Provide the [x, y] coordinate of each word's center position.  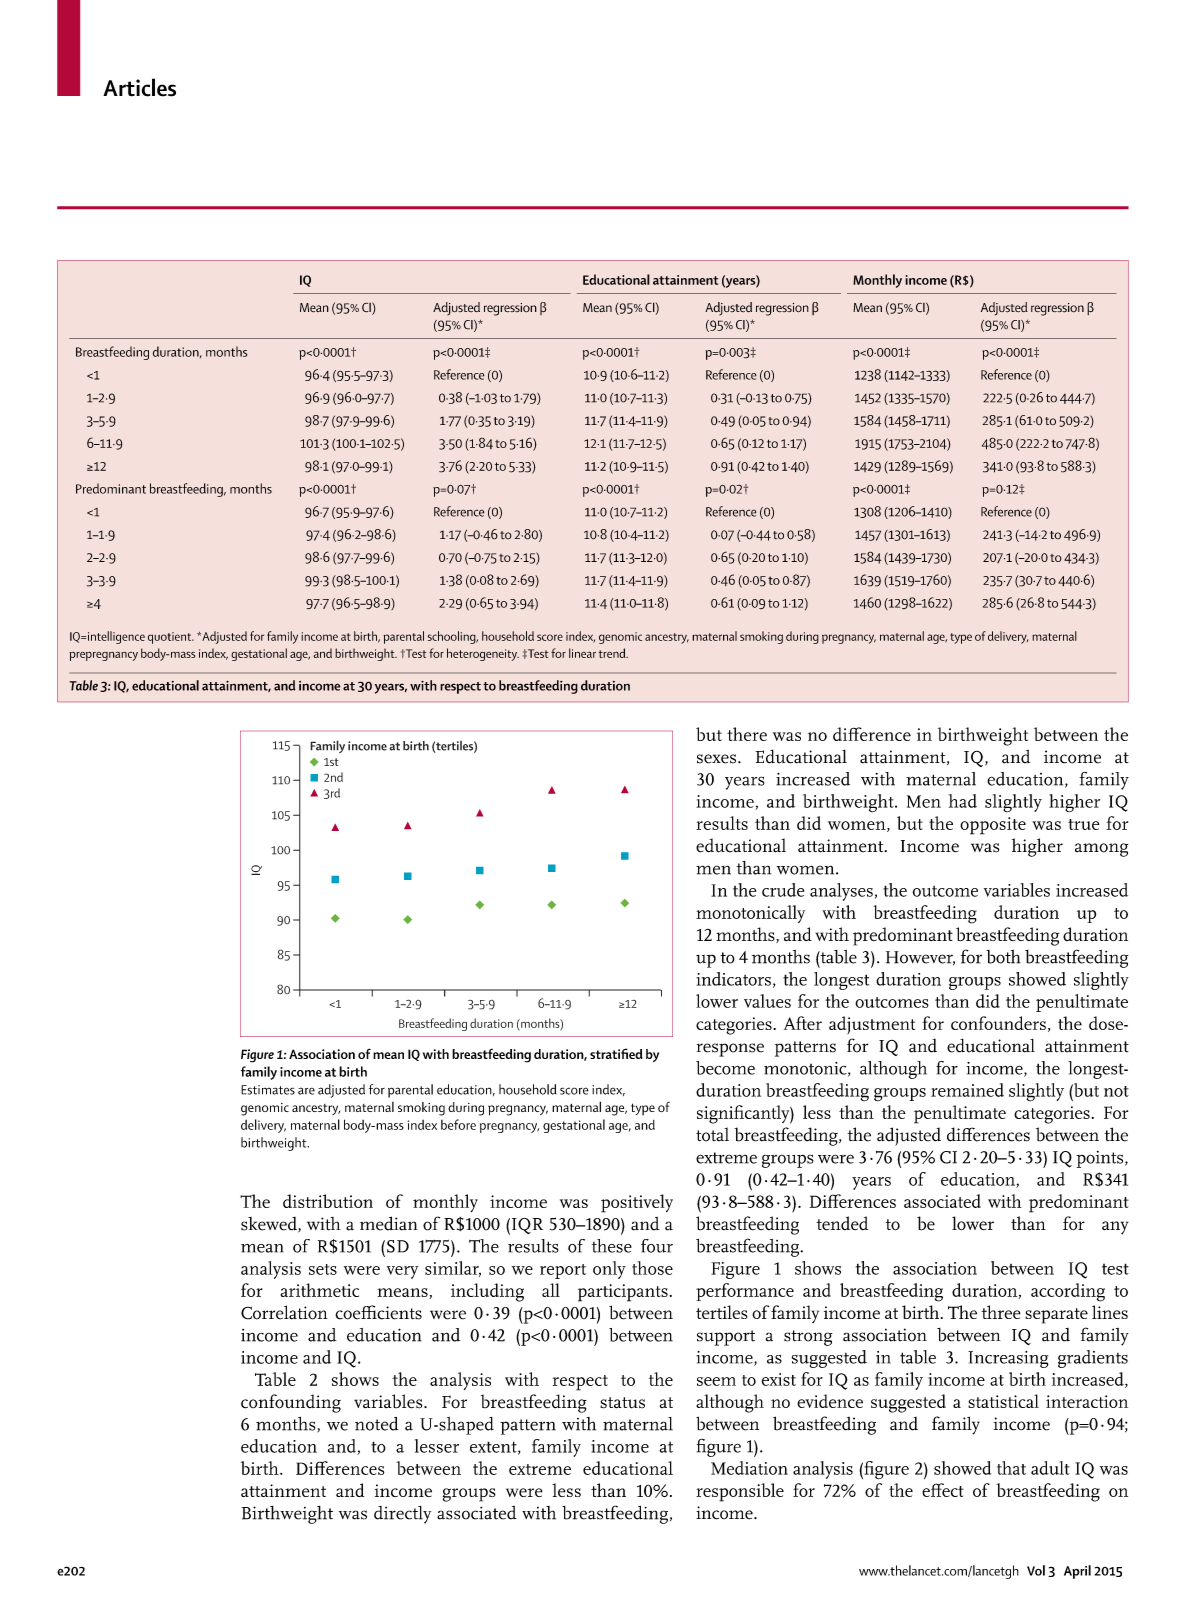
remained [967, 1090]
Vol [1036, 1570]
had [963, 801]
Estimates [268, 1090]
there [747, 734]
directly [402, 1515]
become [725, 1068]
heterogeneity [483, 654]
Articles [139, 87]
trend [613, 653]
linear [582, 653]
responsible [740, 1492]
